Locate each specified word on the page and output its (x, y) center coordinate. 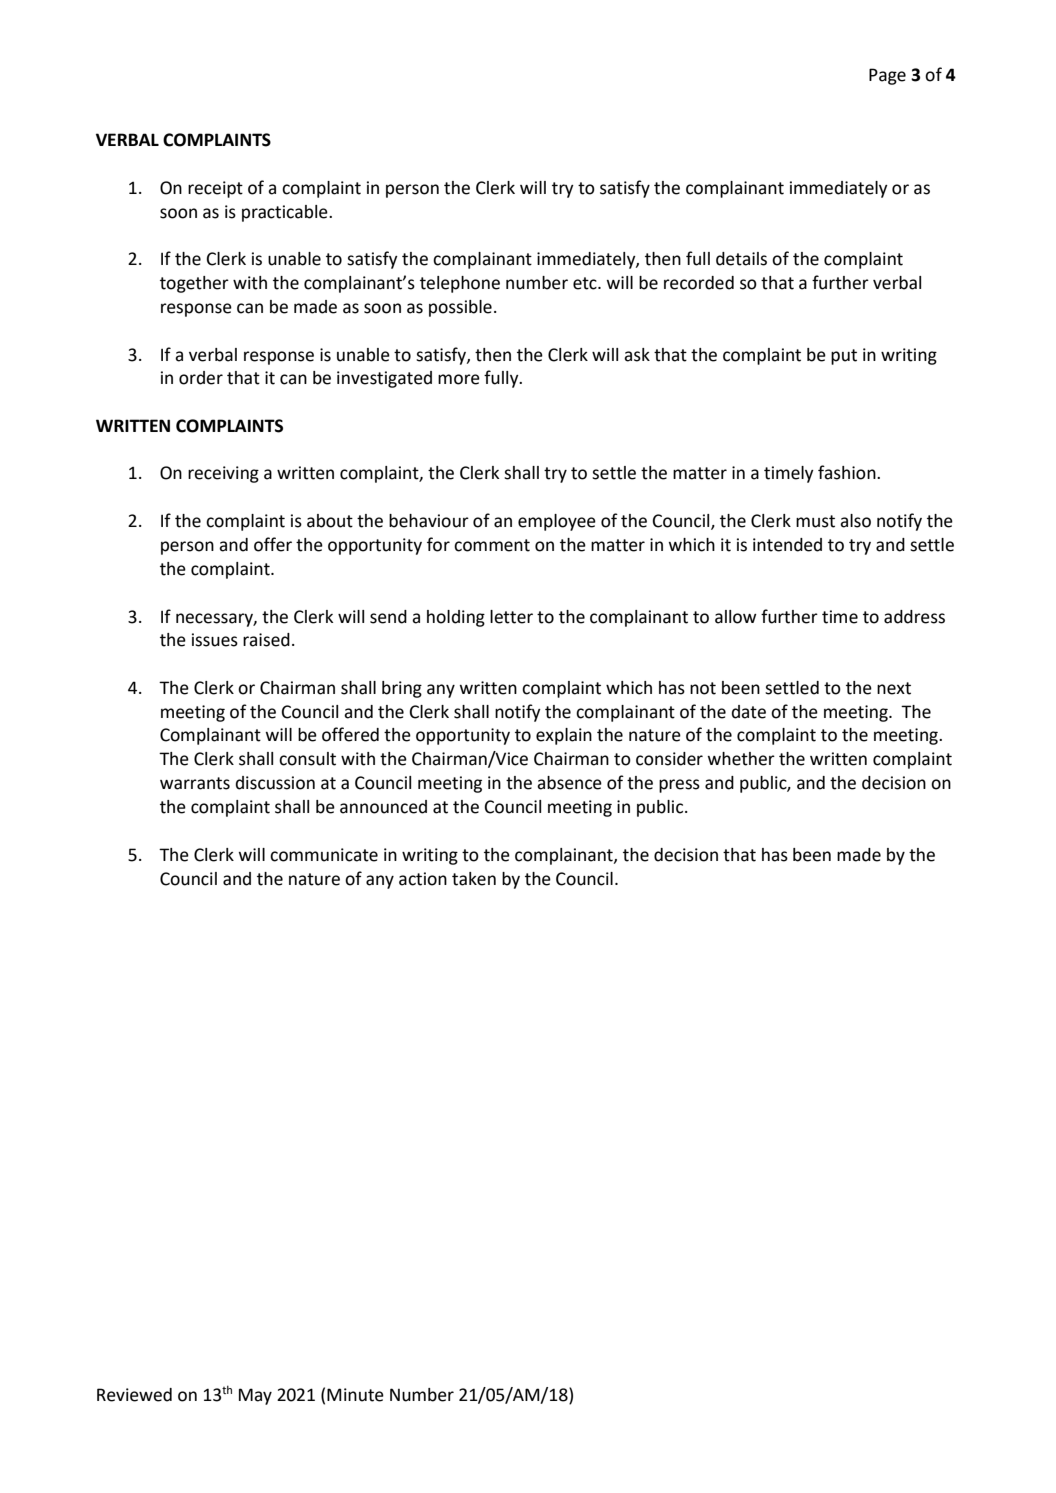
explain (564, 736)
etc (586, 283)
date (749, 712)
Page (887, 76)
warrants (195, 783)
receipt (215, 189)
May (255, 1396)
